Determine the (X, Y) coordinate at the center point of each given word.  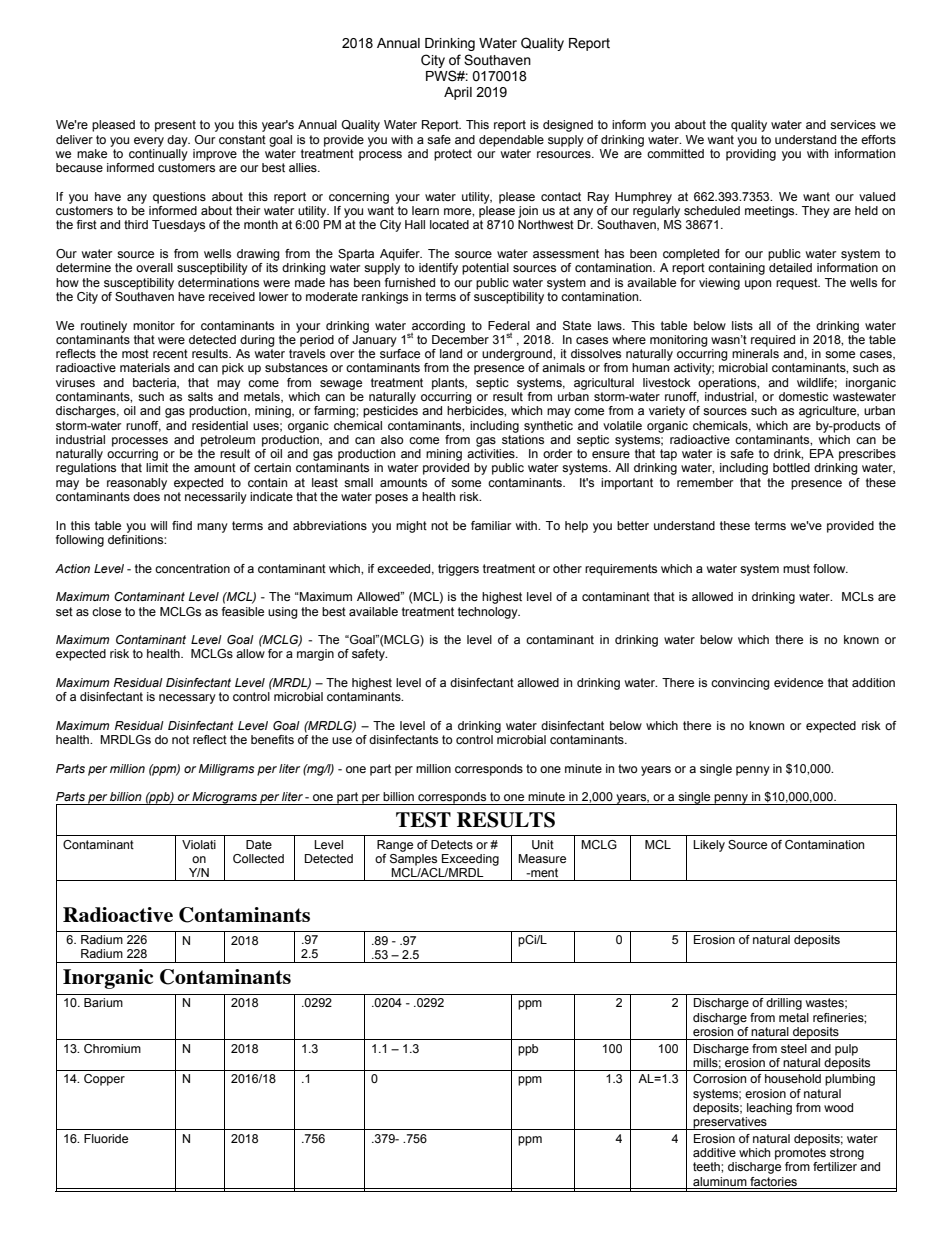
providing (751, 155)
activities (492, 453)
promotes (800, 1154)
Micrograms (225, 798)
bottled (791, 467)
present (175, 126)
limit (157, 467)
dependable (511, 141)
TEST (423, 820)
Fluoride (106, 1138)
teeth (707, 1166)
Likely (709, 846)
